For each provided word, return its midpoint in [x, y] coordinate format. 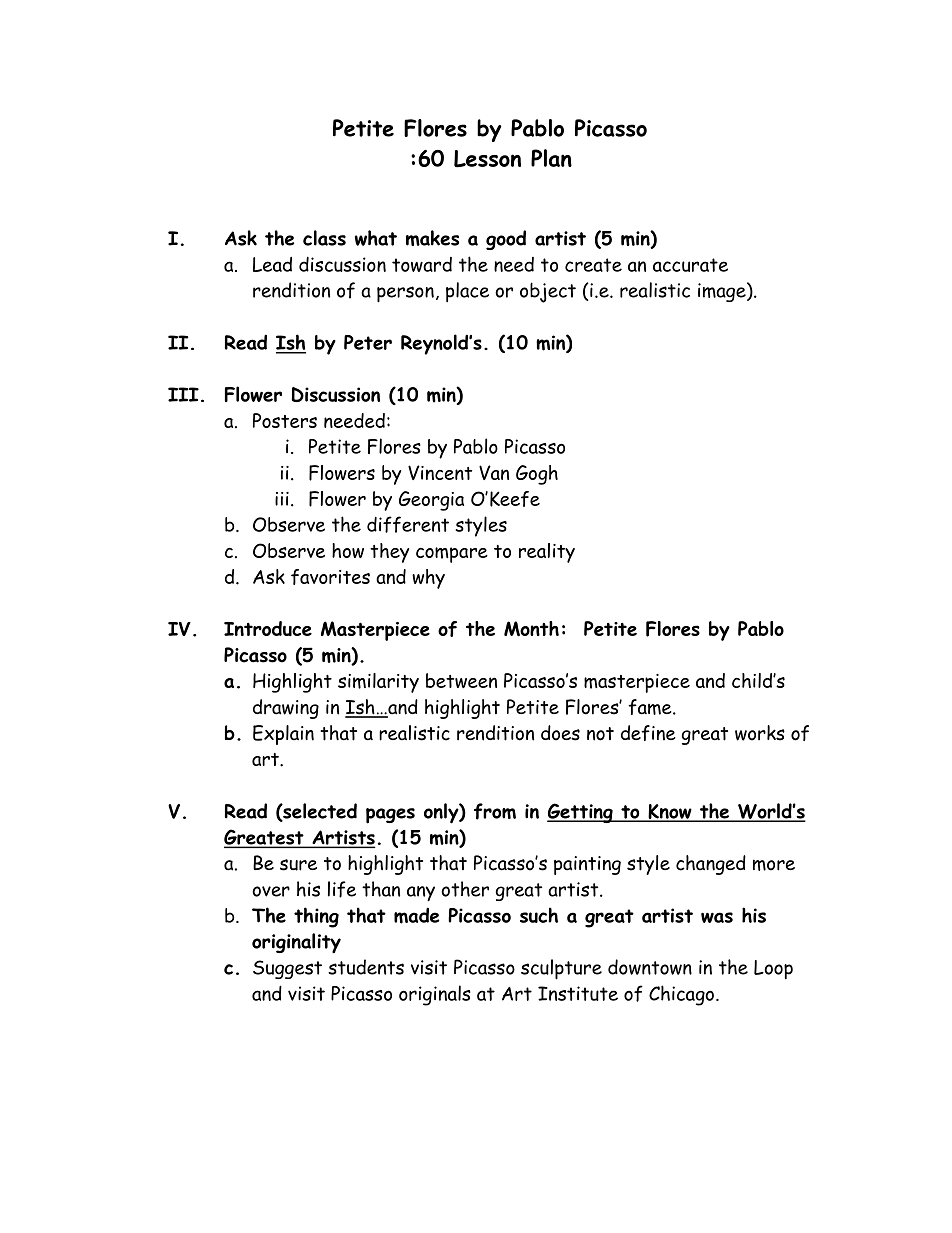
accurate [690, 265]
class [324, 238]
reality [547, 553]
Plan [551, 158]
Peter [368, 342]
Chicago [681, 995]
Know [670, 812]
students [366, 967]
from [495, 811]
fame [651, 707]
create [593, 265]
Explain [283, 735]
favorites [330, 577]
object [548, 292]
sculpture [561, 969]
